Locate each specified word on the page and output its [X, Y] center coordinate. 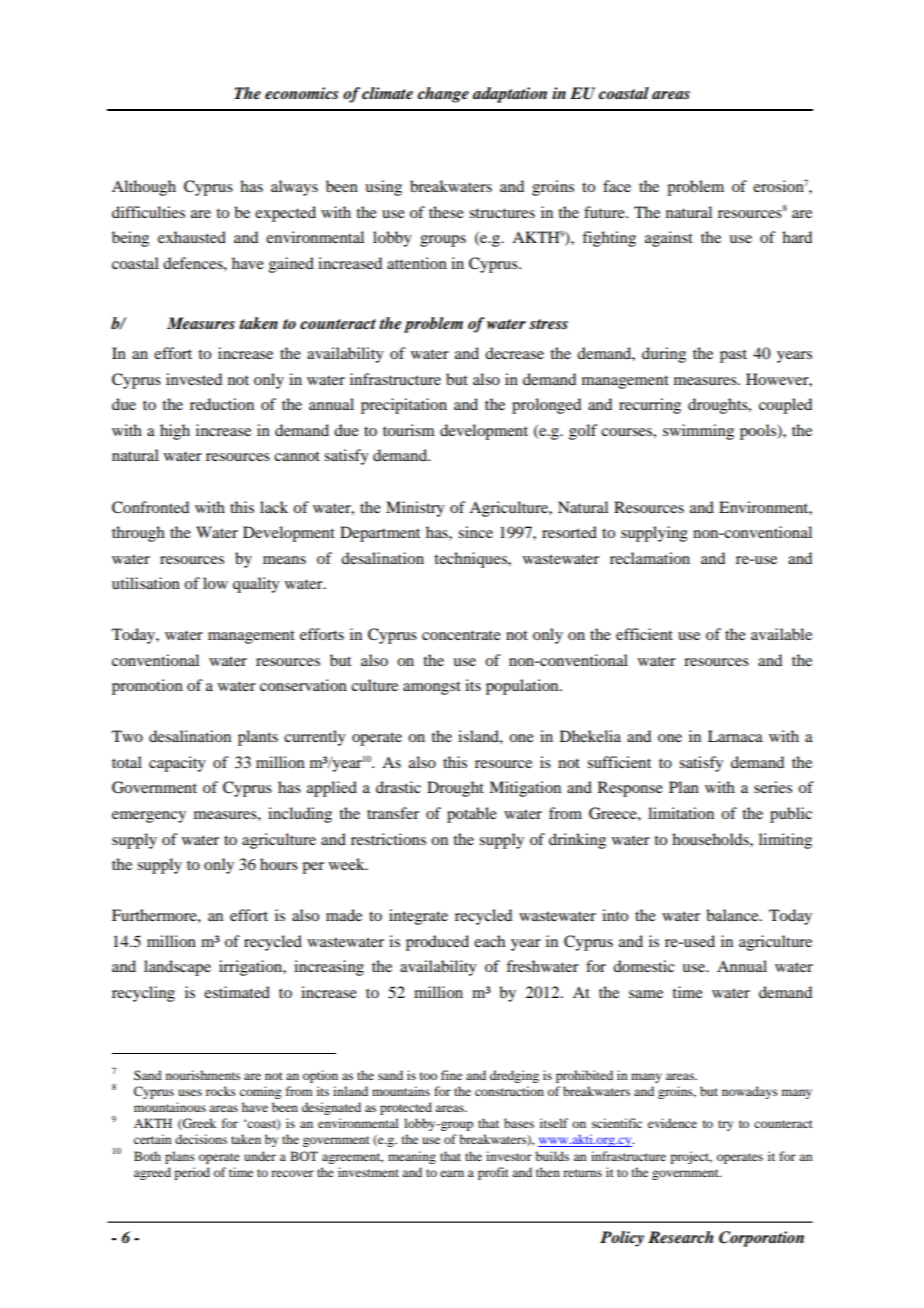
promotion [147, 687]
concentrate [461, 635]
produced [437, 943]
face [617, 186]
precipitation [404, 406]
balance [733, 915]
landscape [177, 968]
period [192, 1173]
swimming [698, 432]
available [781, 634]
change [443, 95]
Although [144, 188]
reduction [222, 404]
